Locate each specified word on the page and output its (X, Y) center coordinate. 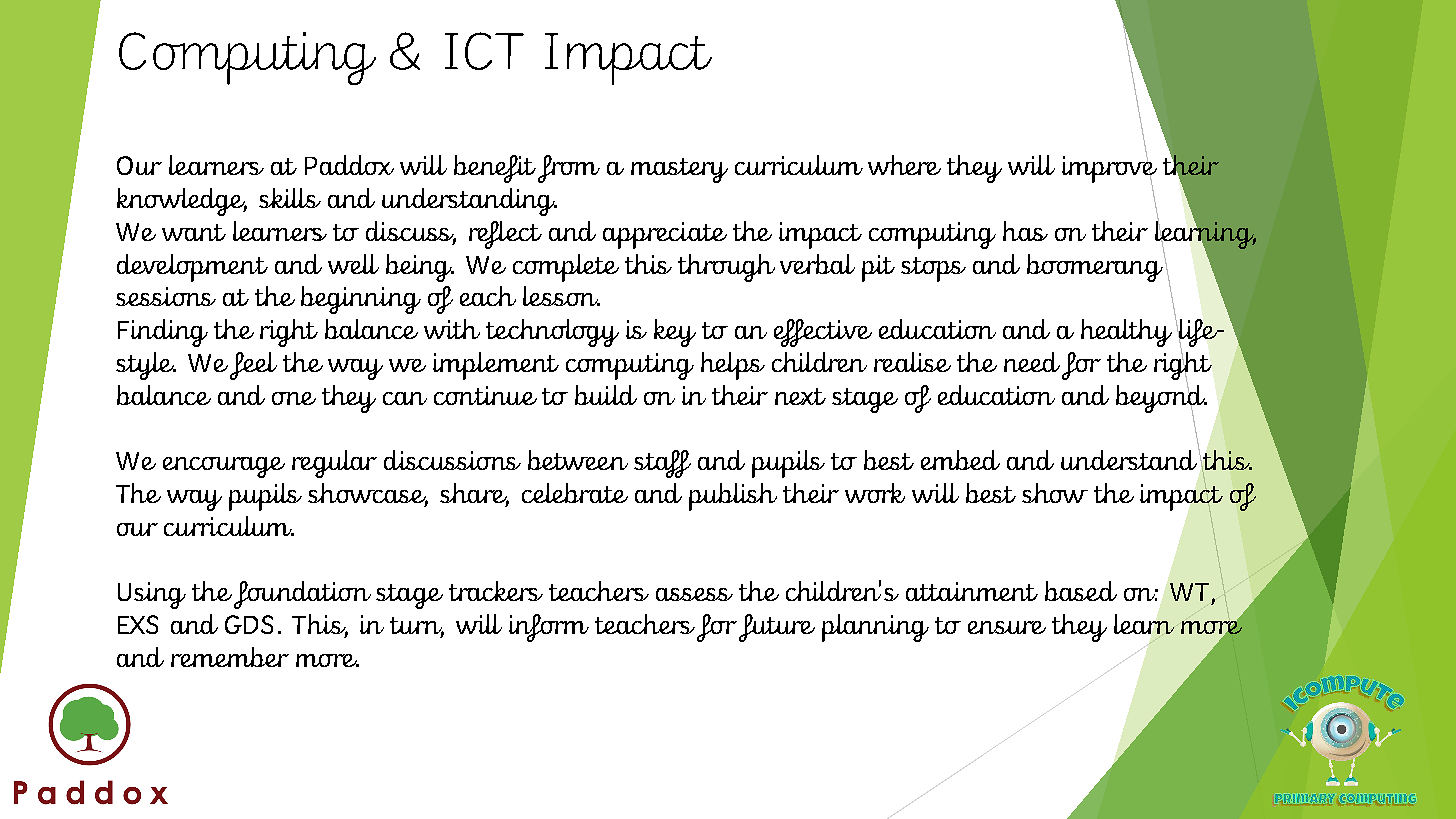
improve (1109, 169)
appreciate (665, 235)
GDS (249, 624)
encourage (224, 467)
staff (662, 464)
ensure (1007, 627)
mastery (679, 170)
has (1025, 231)
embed (960, 460)
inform (549, 628)
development (192, 268)
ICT (484, 51)
